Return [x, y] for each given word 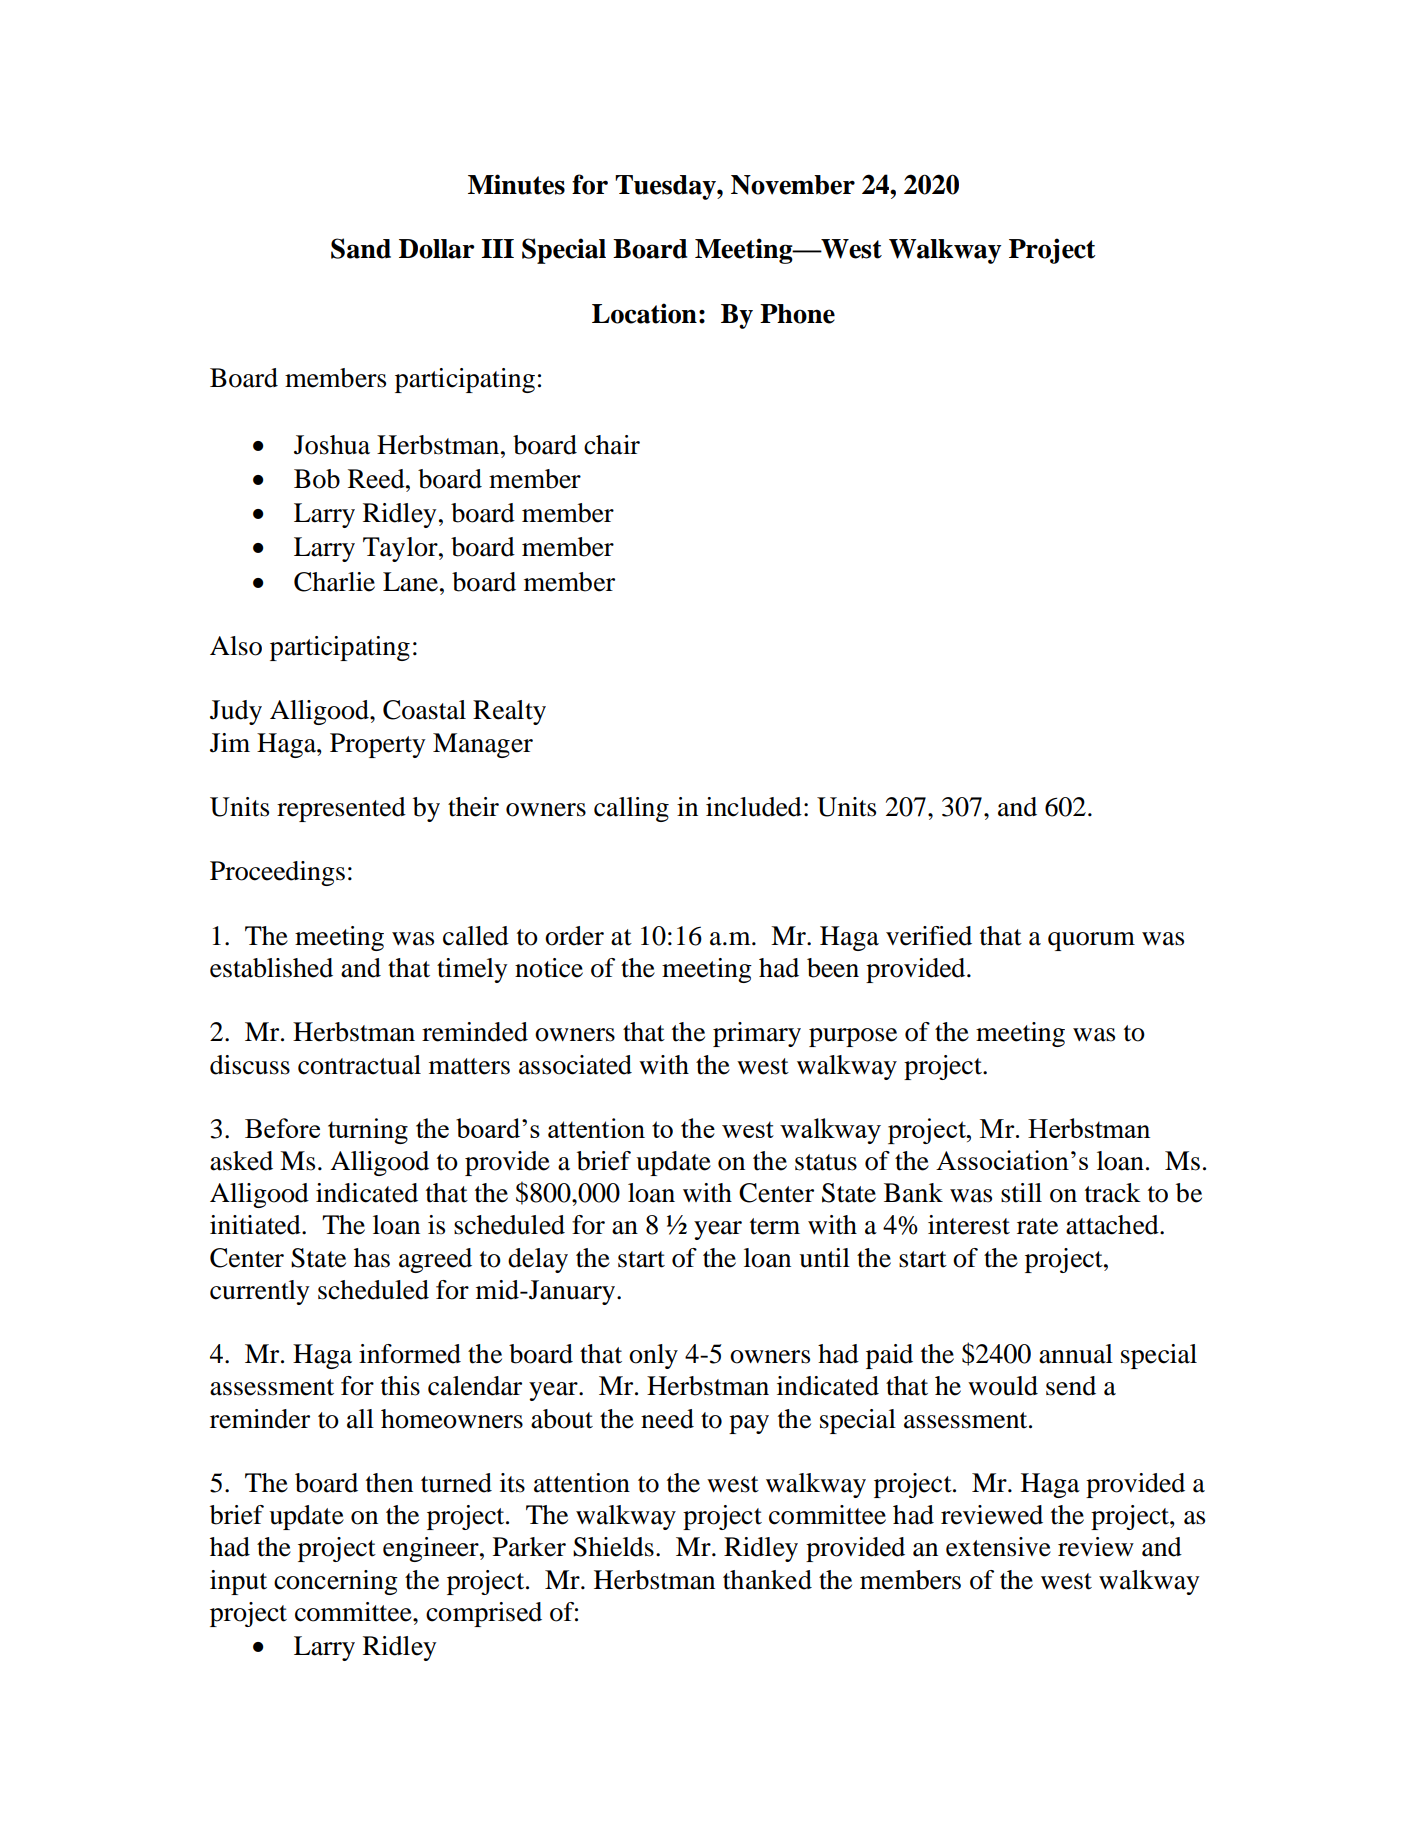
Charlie [334, 582]
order [574, 936]
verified [929, 936]
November [793, 185]
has [372, 1258]
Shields [613, 1547]
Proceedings [277, 873]
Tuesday [666, 187]
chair [612, 445]
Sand [361, 248]
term [775, 1226]
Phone [797, 314]
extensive [998, 1547]
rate [1037, 1226]
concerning [336, 1582]
